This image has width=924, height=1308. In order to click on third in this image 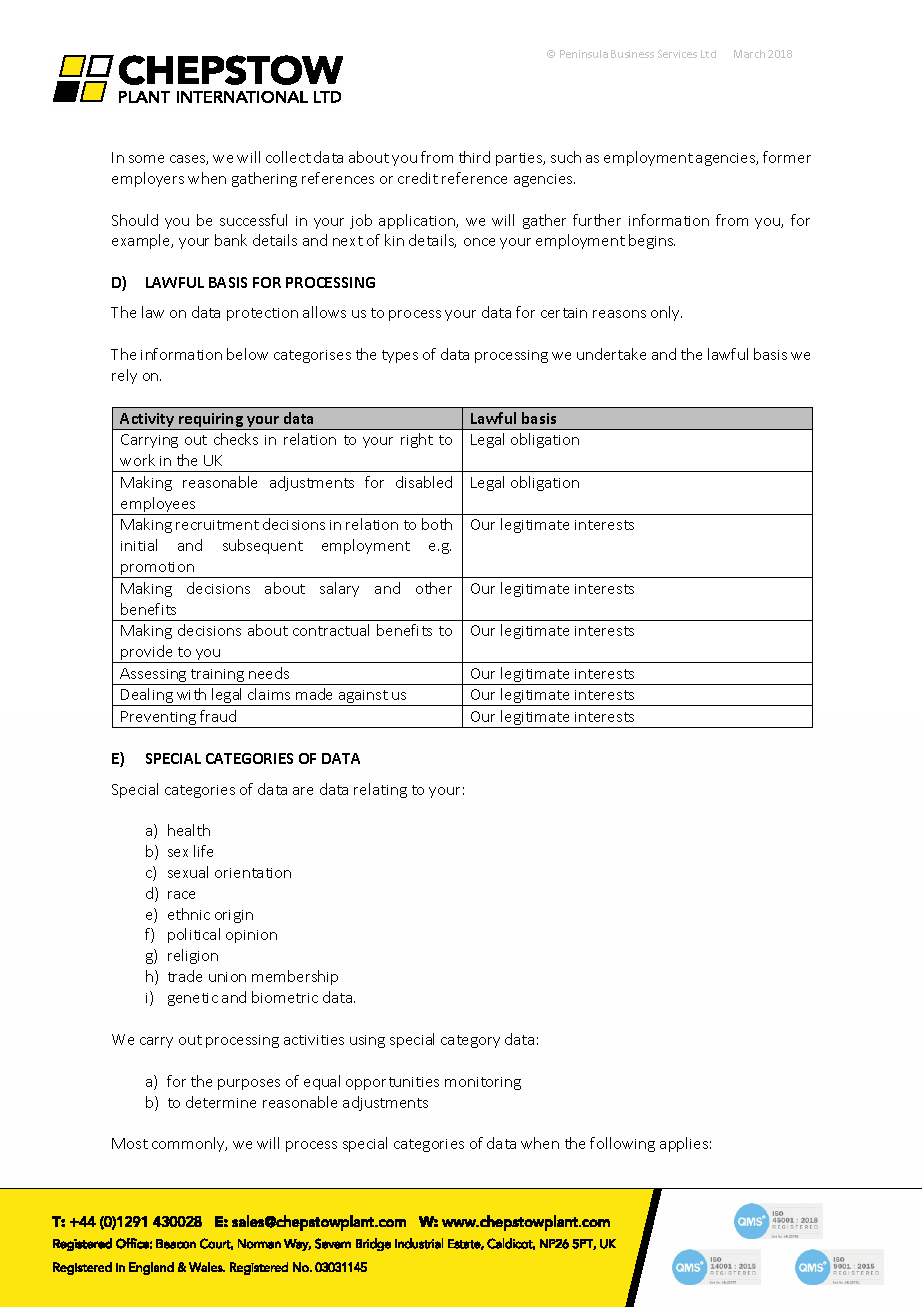, I will do `click(474, 157)`.
